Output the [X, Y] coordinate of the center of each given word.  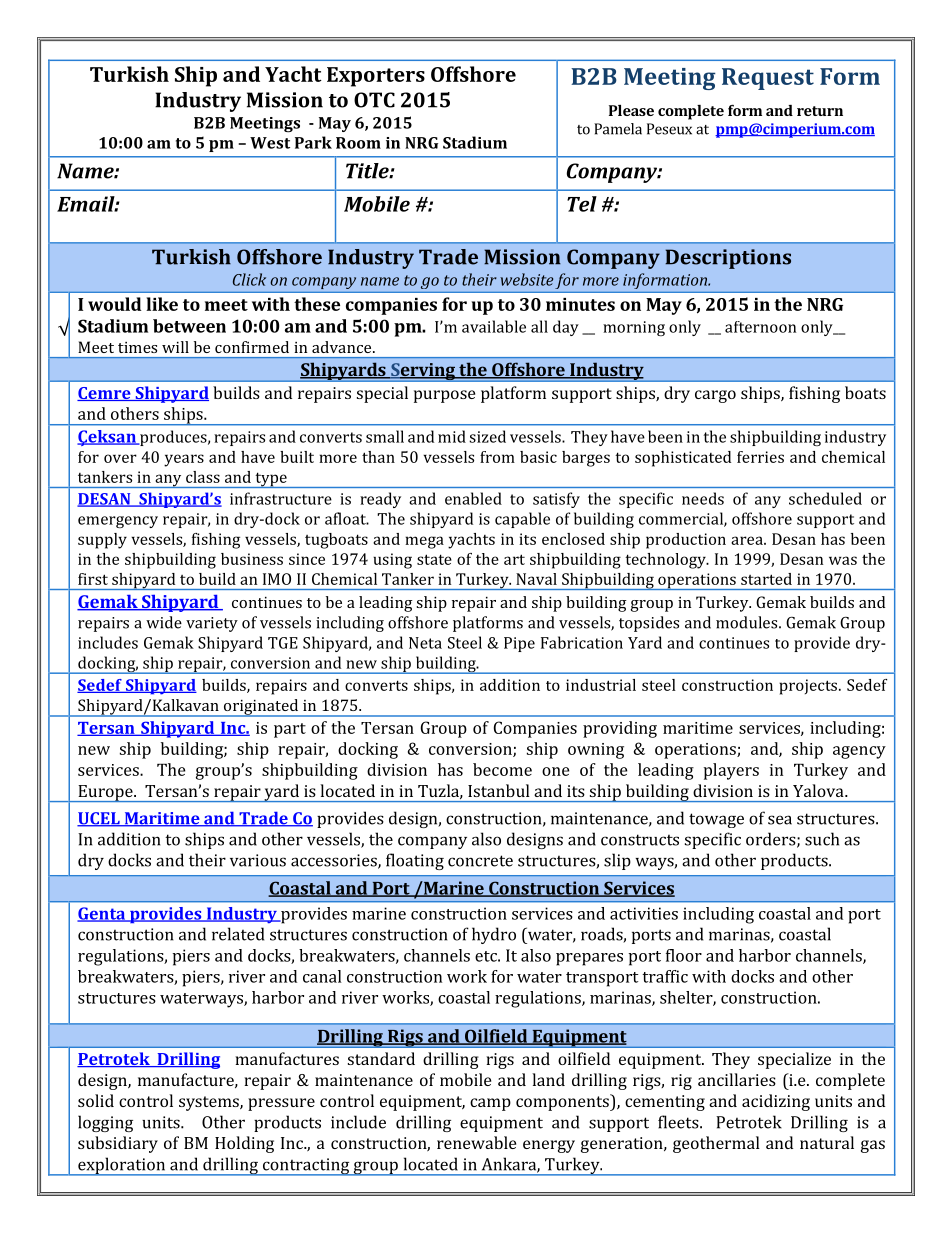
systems [210, 1103]
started [766, 579]
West [270, 143]
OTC [374, 100]
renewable [476, 1142]
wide [164, 622]
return [820, 111]
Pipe [519, 644]
